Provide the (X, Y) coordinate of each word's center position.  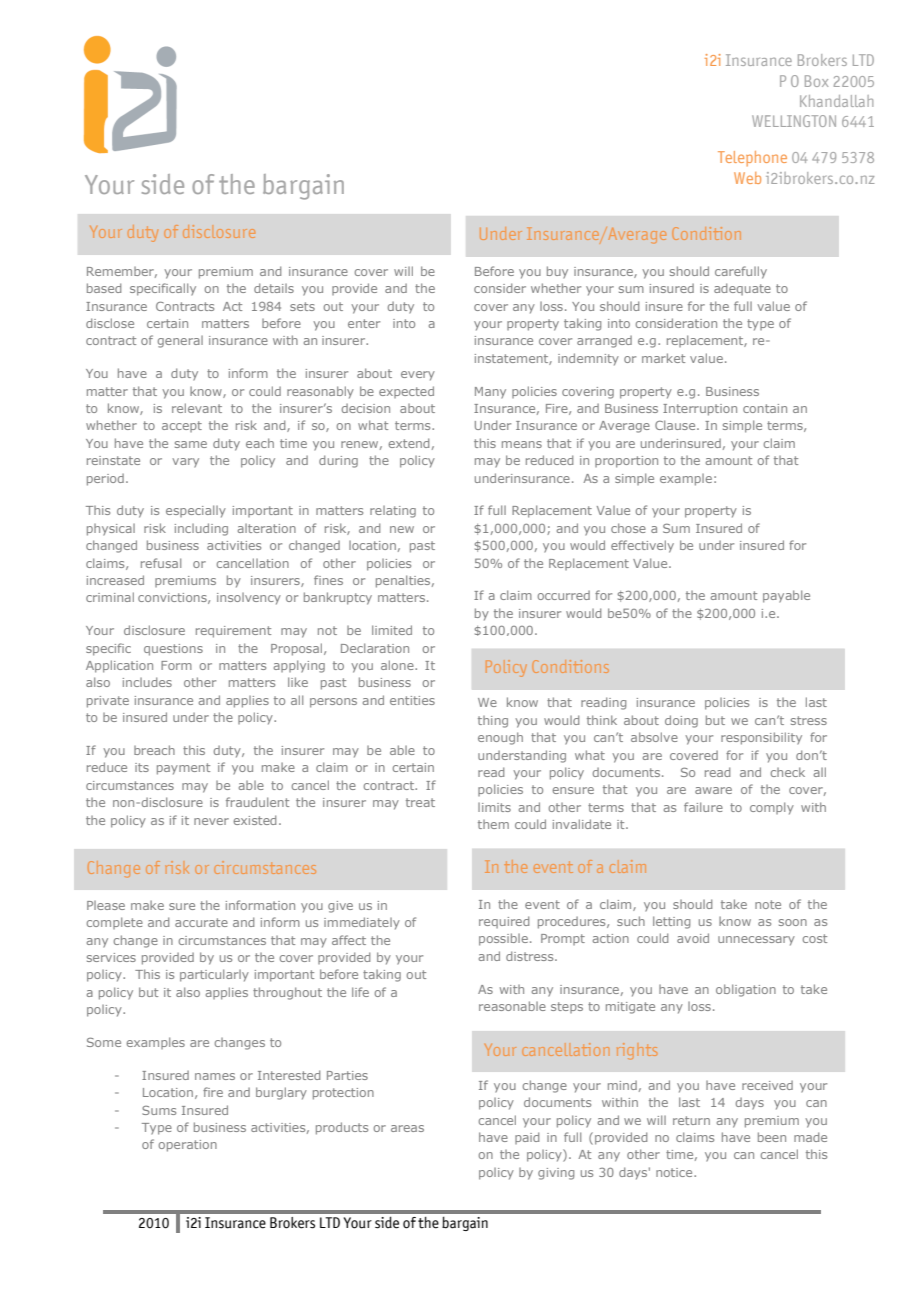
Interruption (700, 410)
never (211, 821)
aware (713, 790)
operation (187, 1146)
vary (185, 463)
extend (408, 443)
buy (557, 272)
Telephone (752, 158)
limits (494, 807)
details (274, 288)
